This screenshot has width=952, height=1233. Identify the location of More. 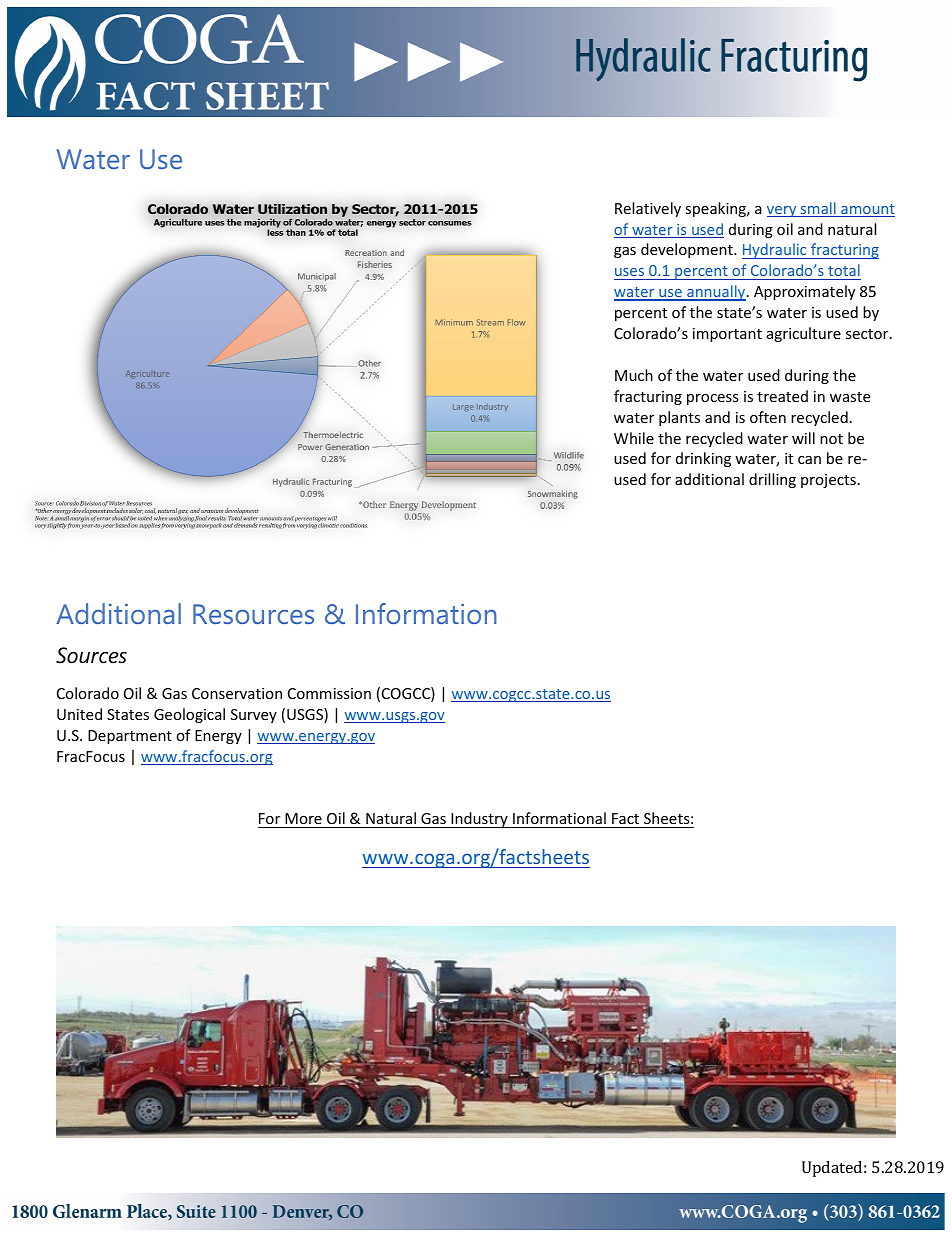
(303, 820).
